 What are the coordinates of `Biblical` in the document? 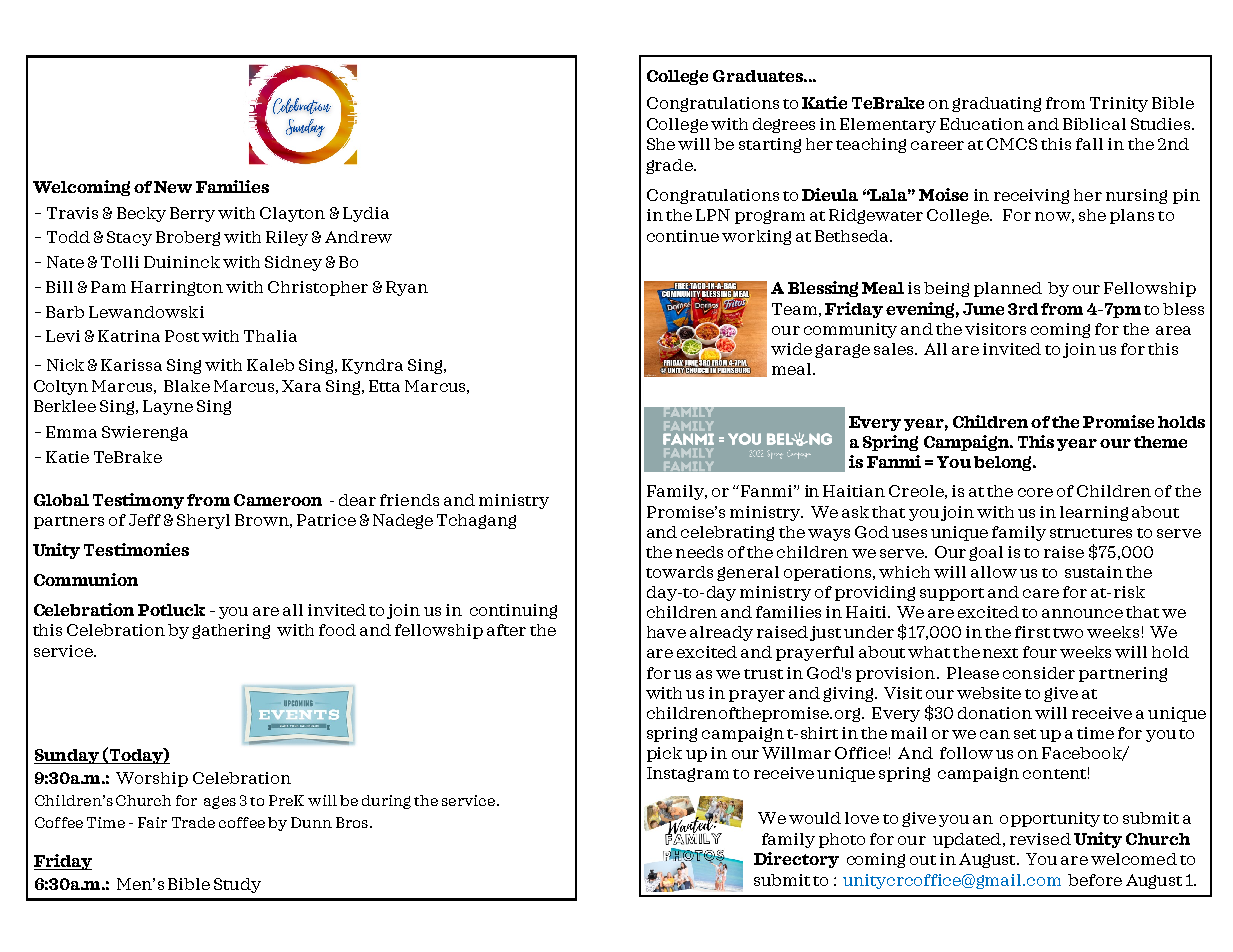 It's located at (1094, 124).
